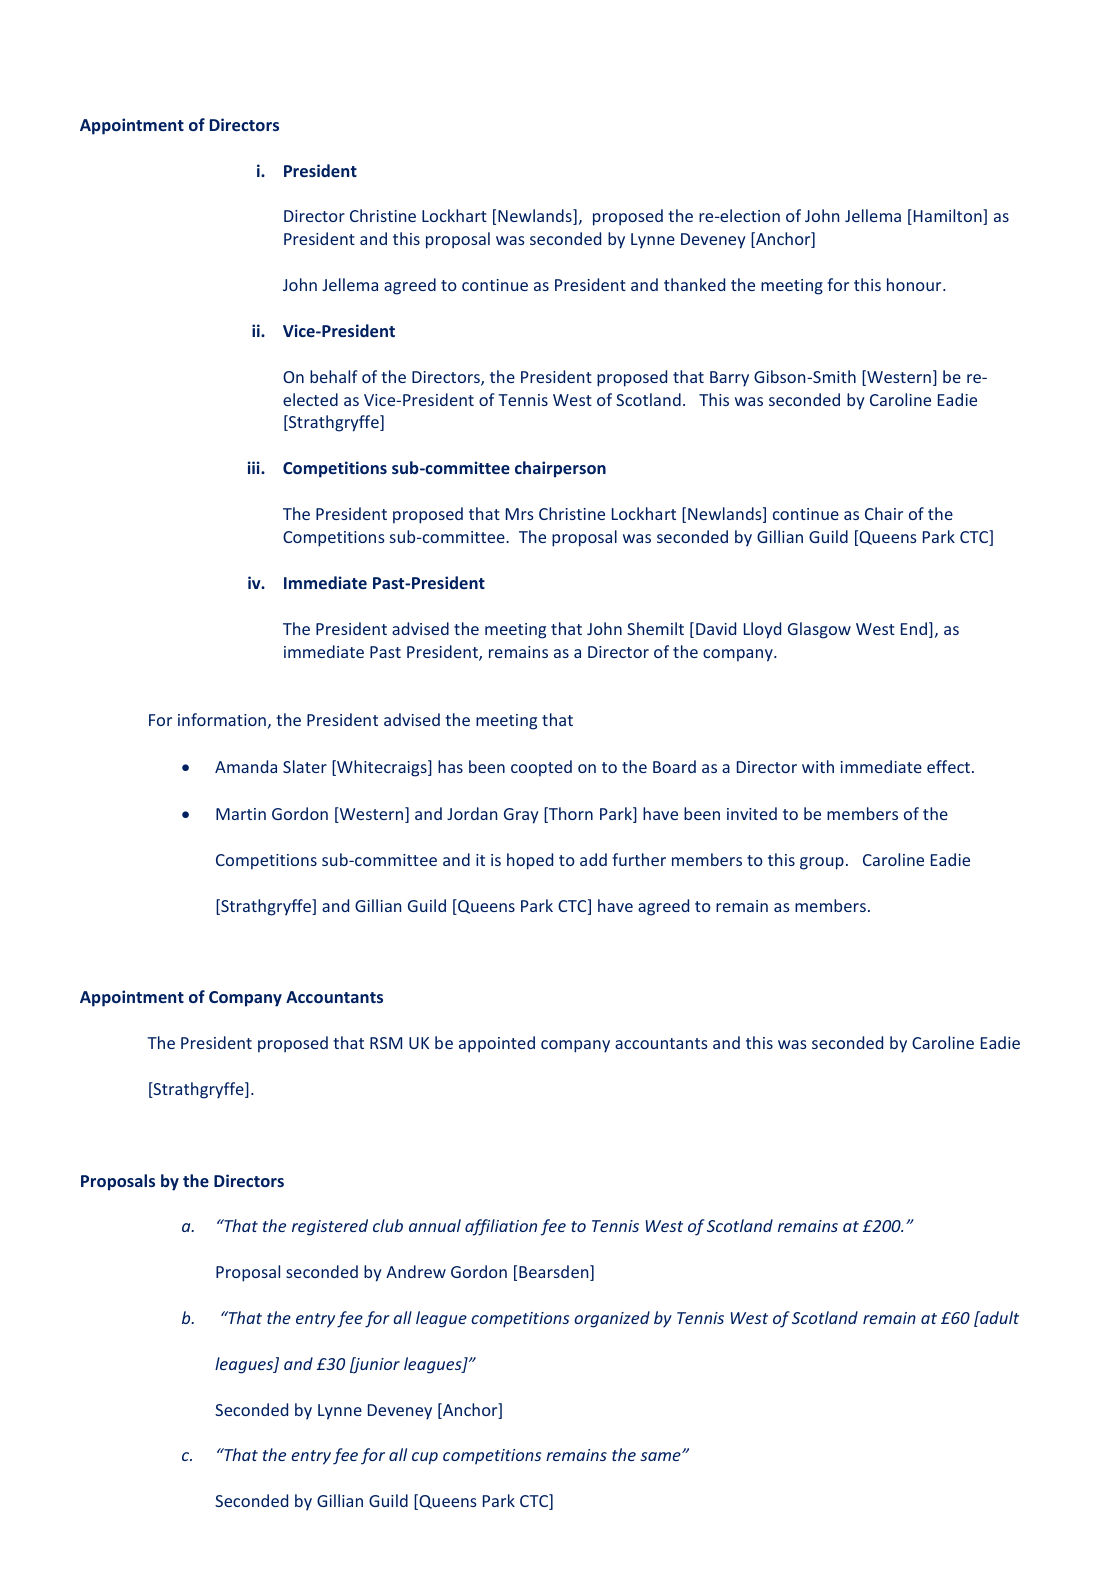 The image size is (1117, 1580). I want to click on End, so click(914, 628).
